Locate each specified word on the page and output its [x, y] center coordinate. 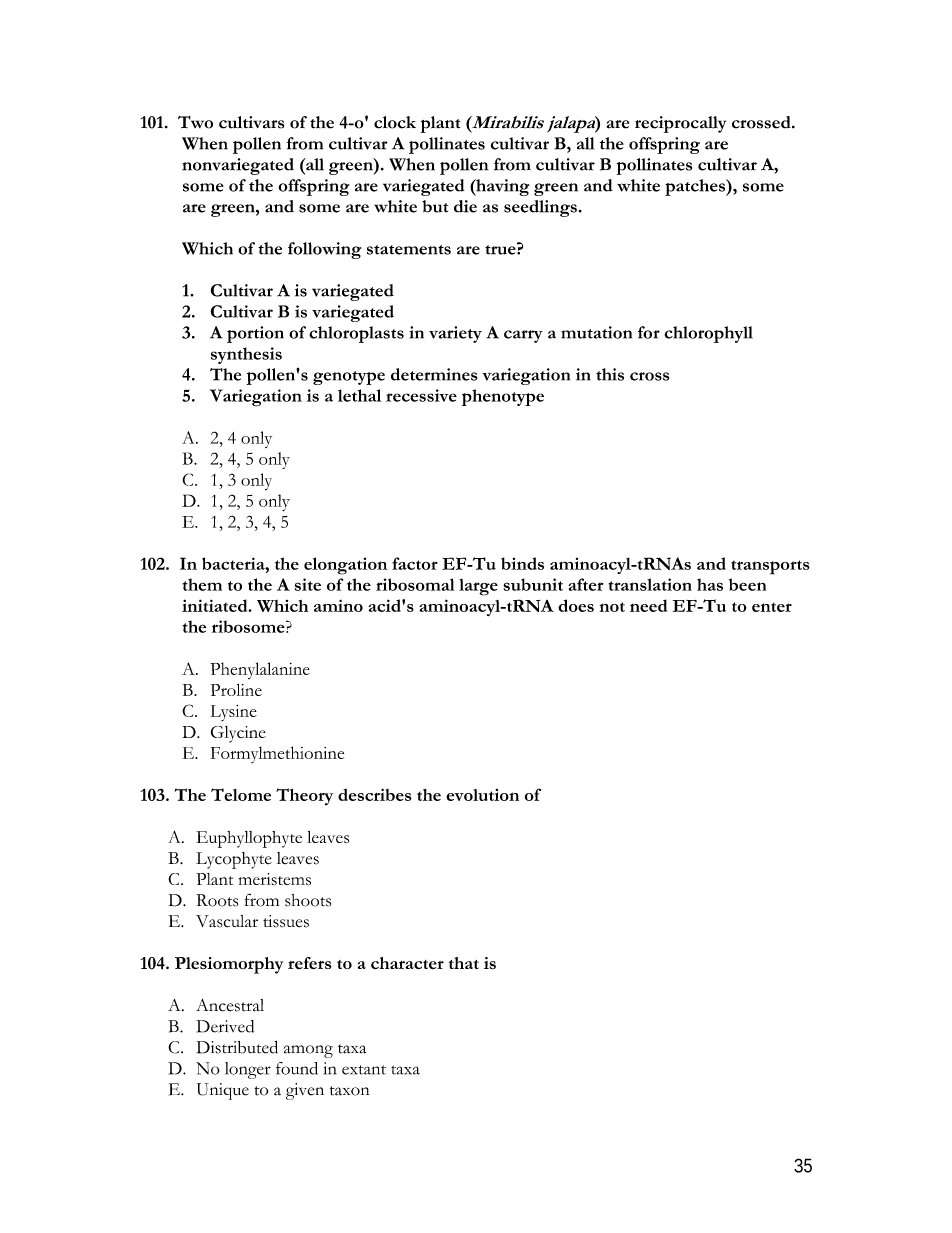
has [710, 584]
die [465, 206]
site [307, 584]
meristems [275, 879]
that [464, 963]
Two [195, 122]
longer [248, 1070]
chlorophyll [708, 334]
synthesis [246, 355]
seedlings [540, 208]
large [478, 587]
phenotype [503, 397]
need [648, 605]
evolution [482, 795]
